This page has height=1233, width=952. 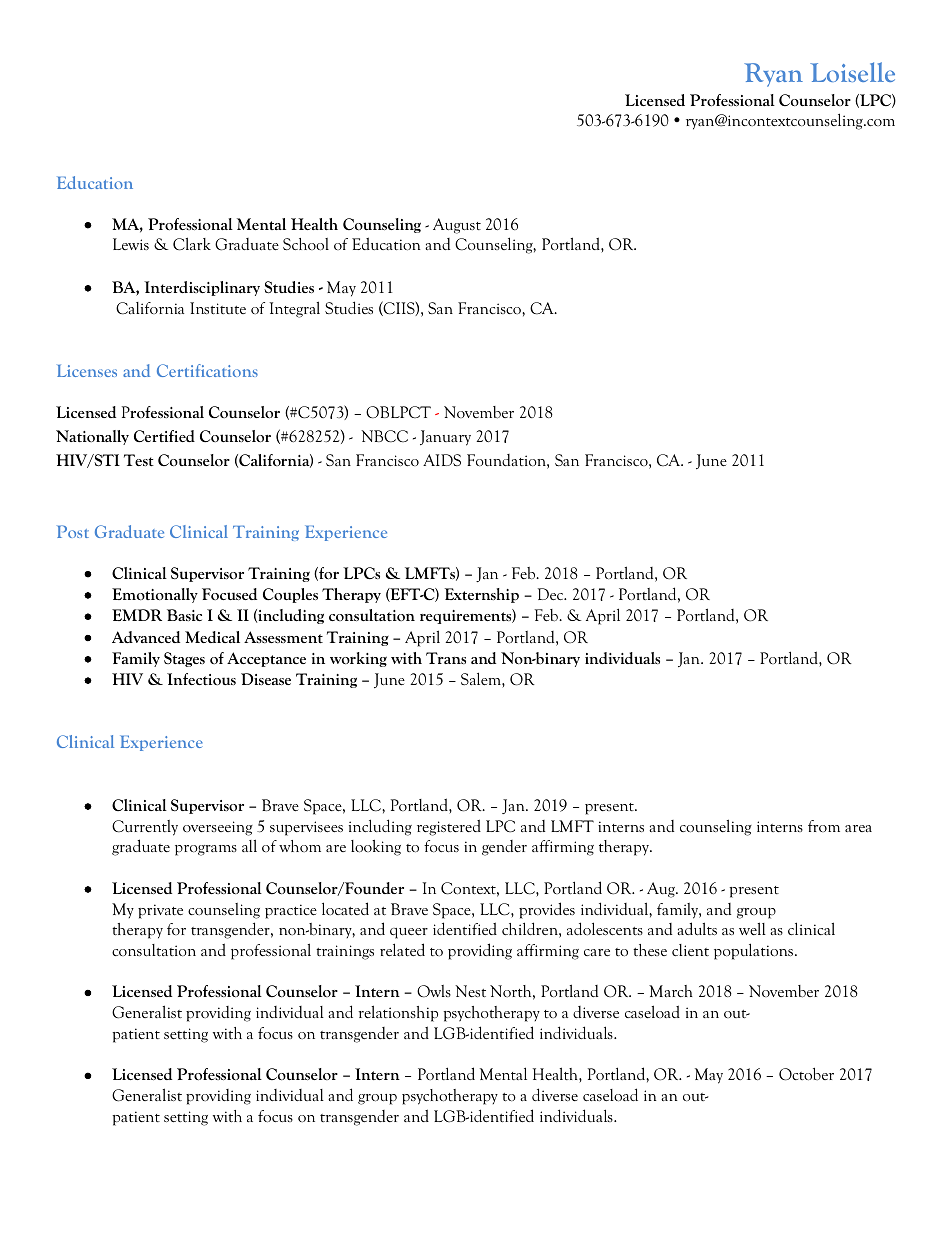 What do you see at coordinates (145, 828) in the page?
I see `Currently` at bounding box center [145, 828].
